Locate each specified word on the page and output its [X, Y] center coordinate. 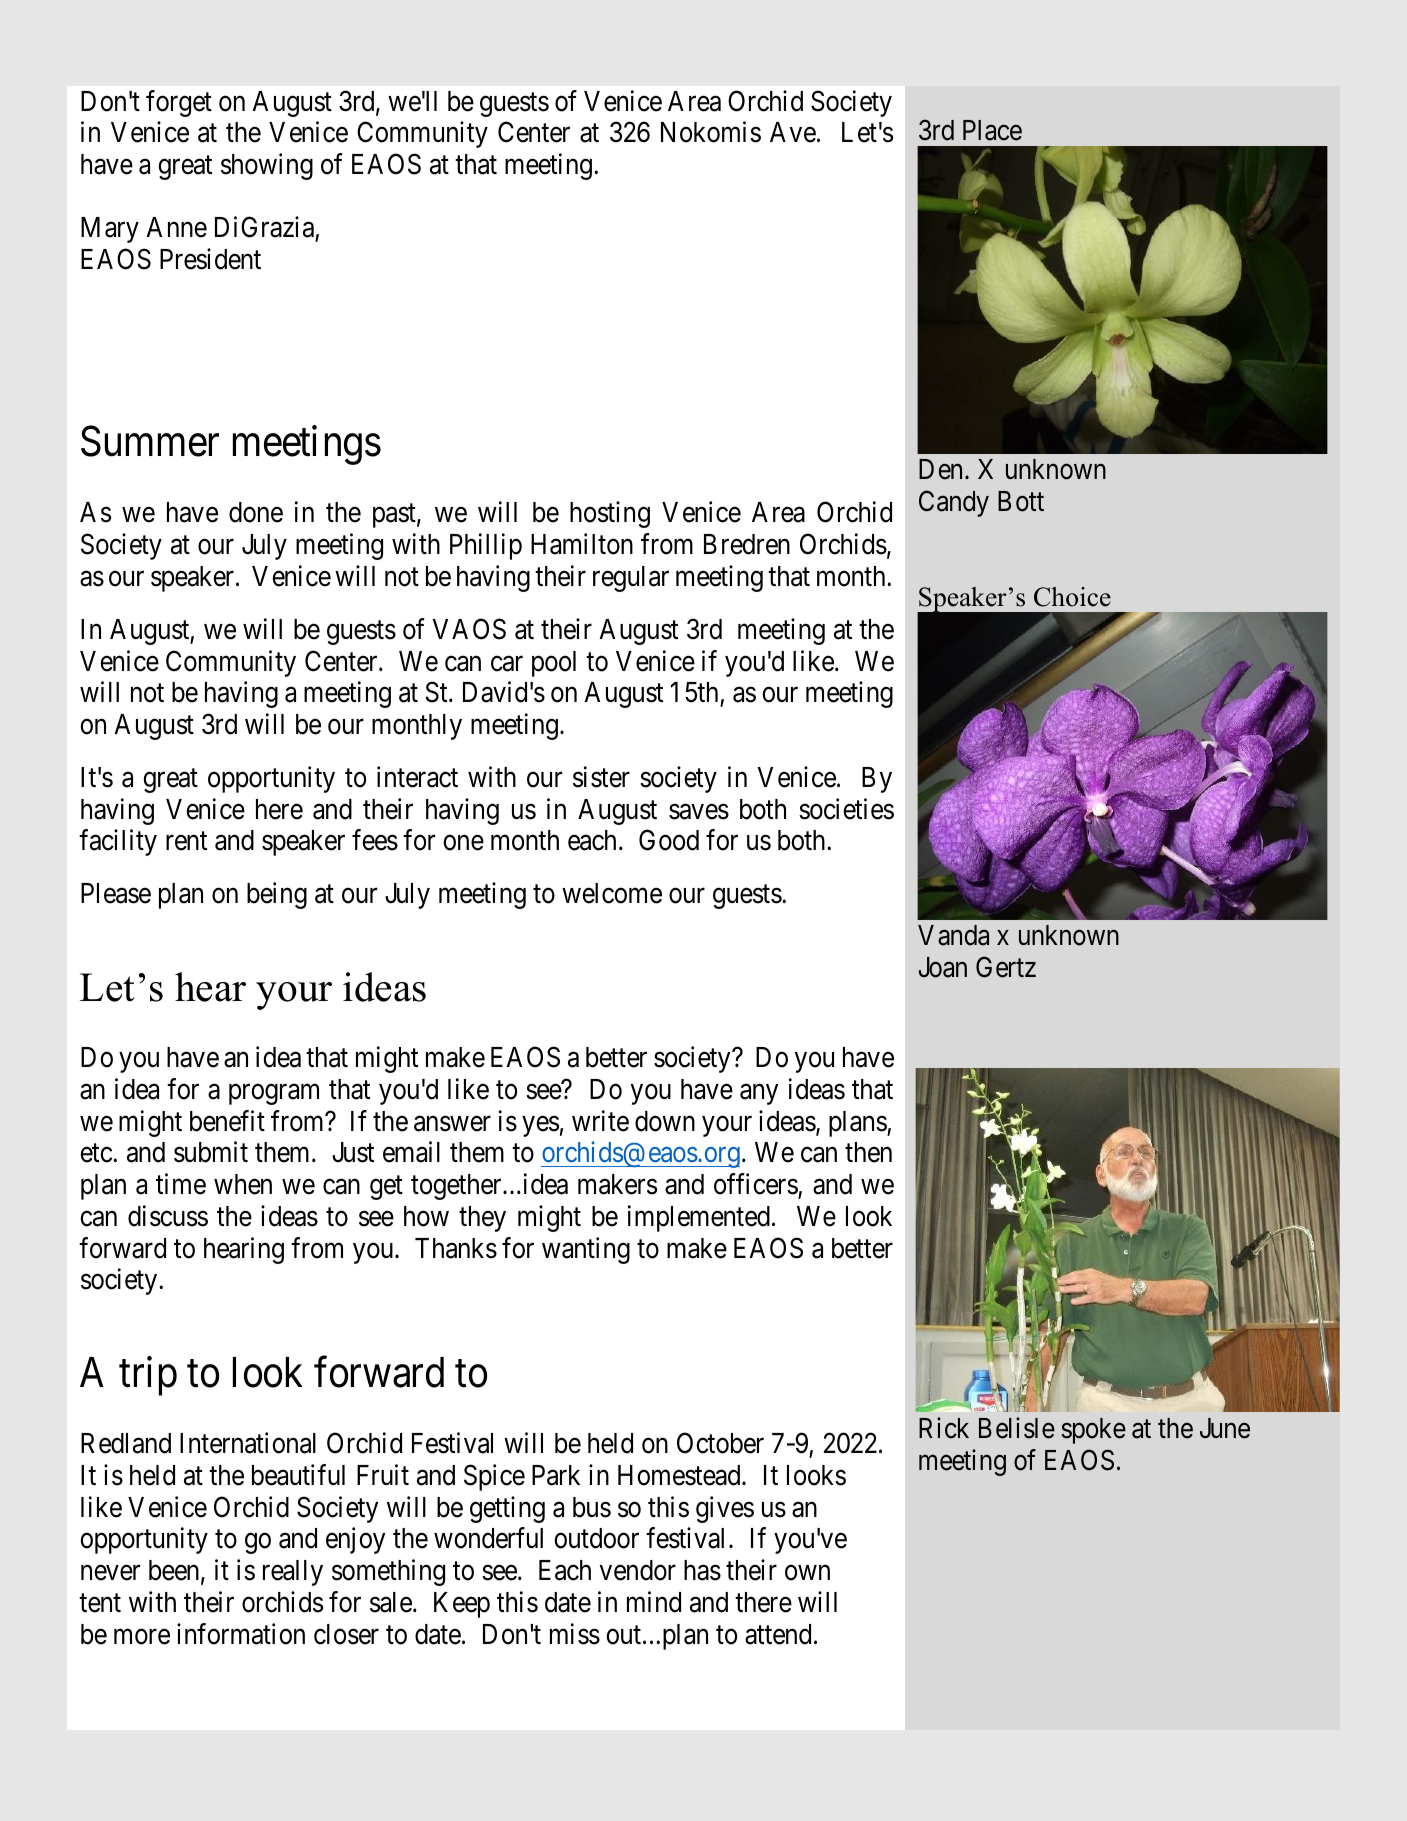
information [241, 1634]
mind [654, 1602]
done [256, 512]
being [277, 895]
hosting [610, 515]
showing [267, 166]
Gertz [1006, 967]
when [243, 1184]
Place [992, 130]
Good [669, 840]
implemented [699, 1218]
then [868, 1152]
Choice [1072, 597]
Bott [1021, 501]
